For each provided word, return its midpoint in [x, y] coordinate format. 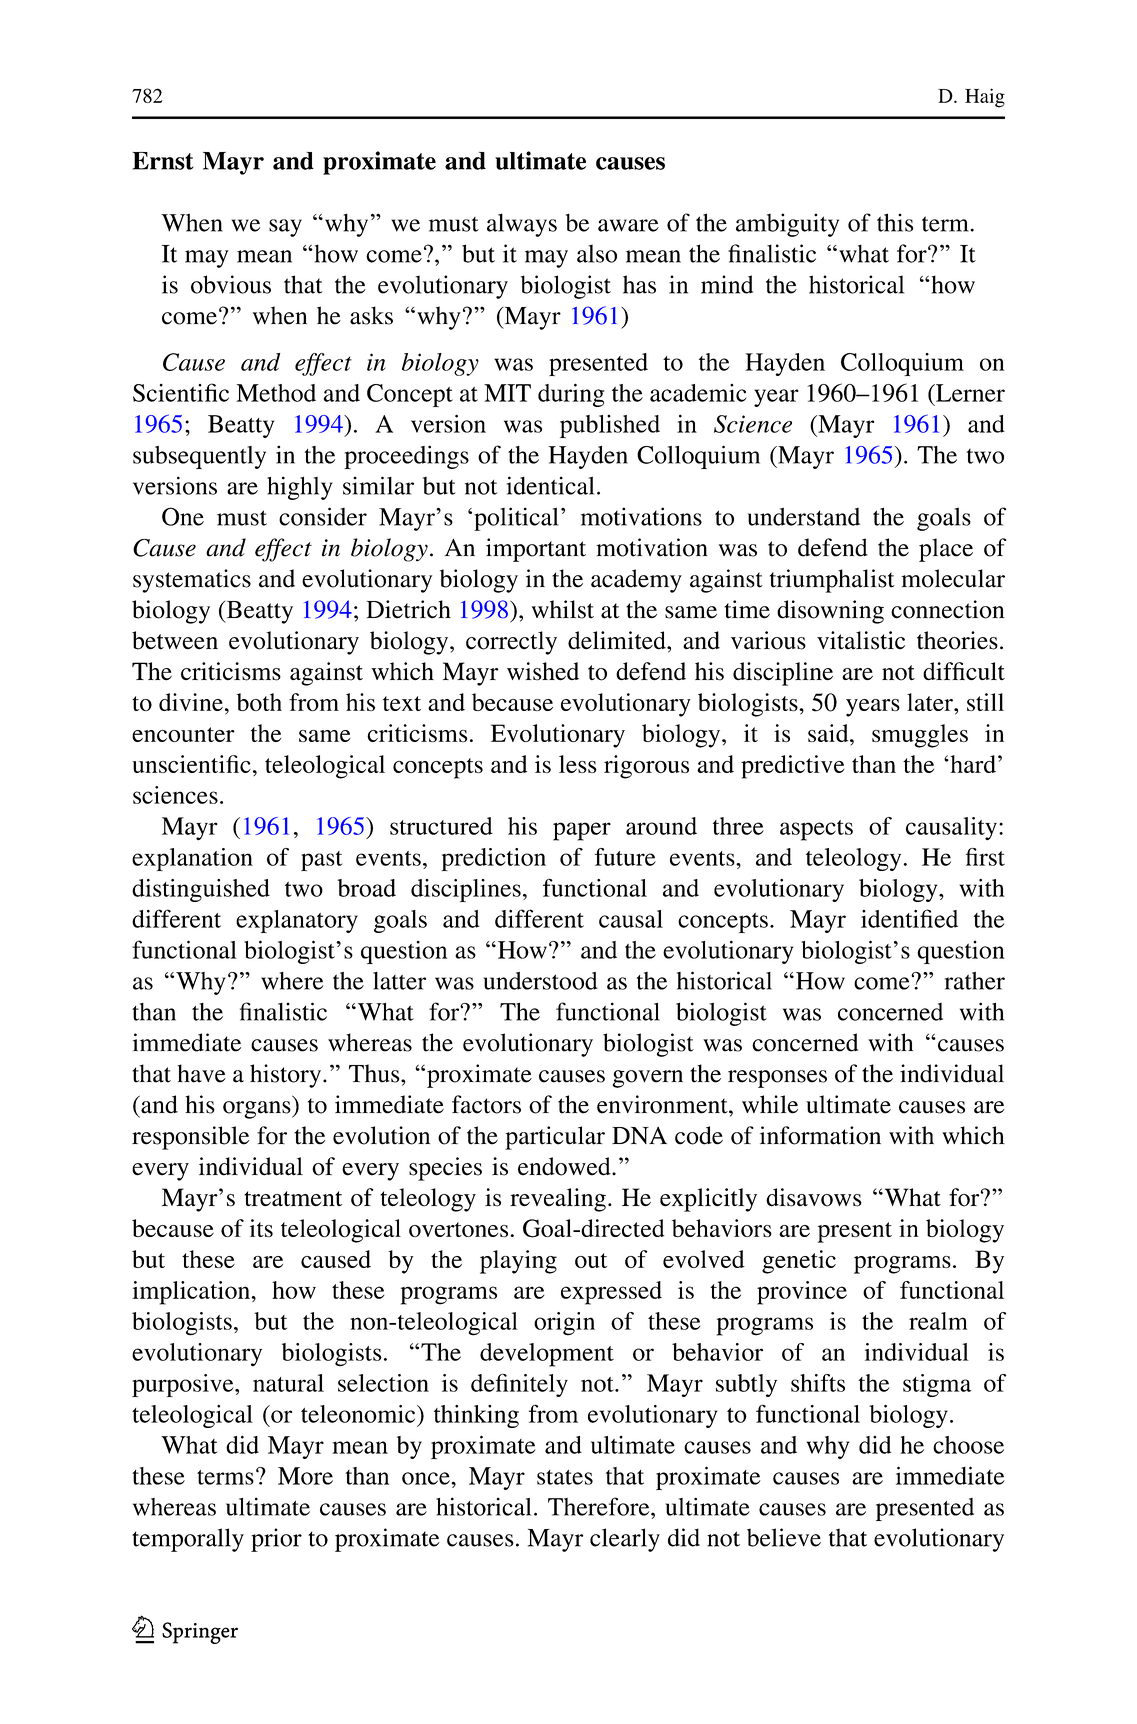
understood [540, 981]
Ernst [163, 161]
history [287, 1076]
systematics [192, 581]
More [305, 1476]
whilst [563, 609]
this [895, 222]
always [522, 225]
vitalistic [861, 640]
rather [975, 981]
